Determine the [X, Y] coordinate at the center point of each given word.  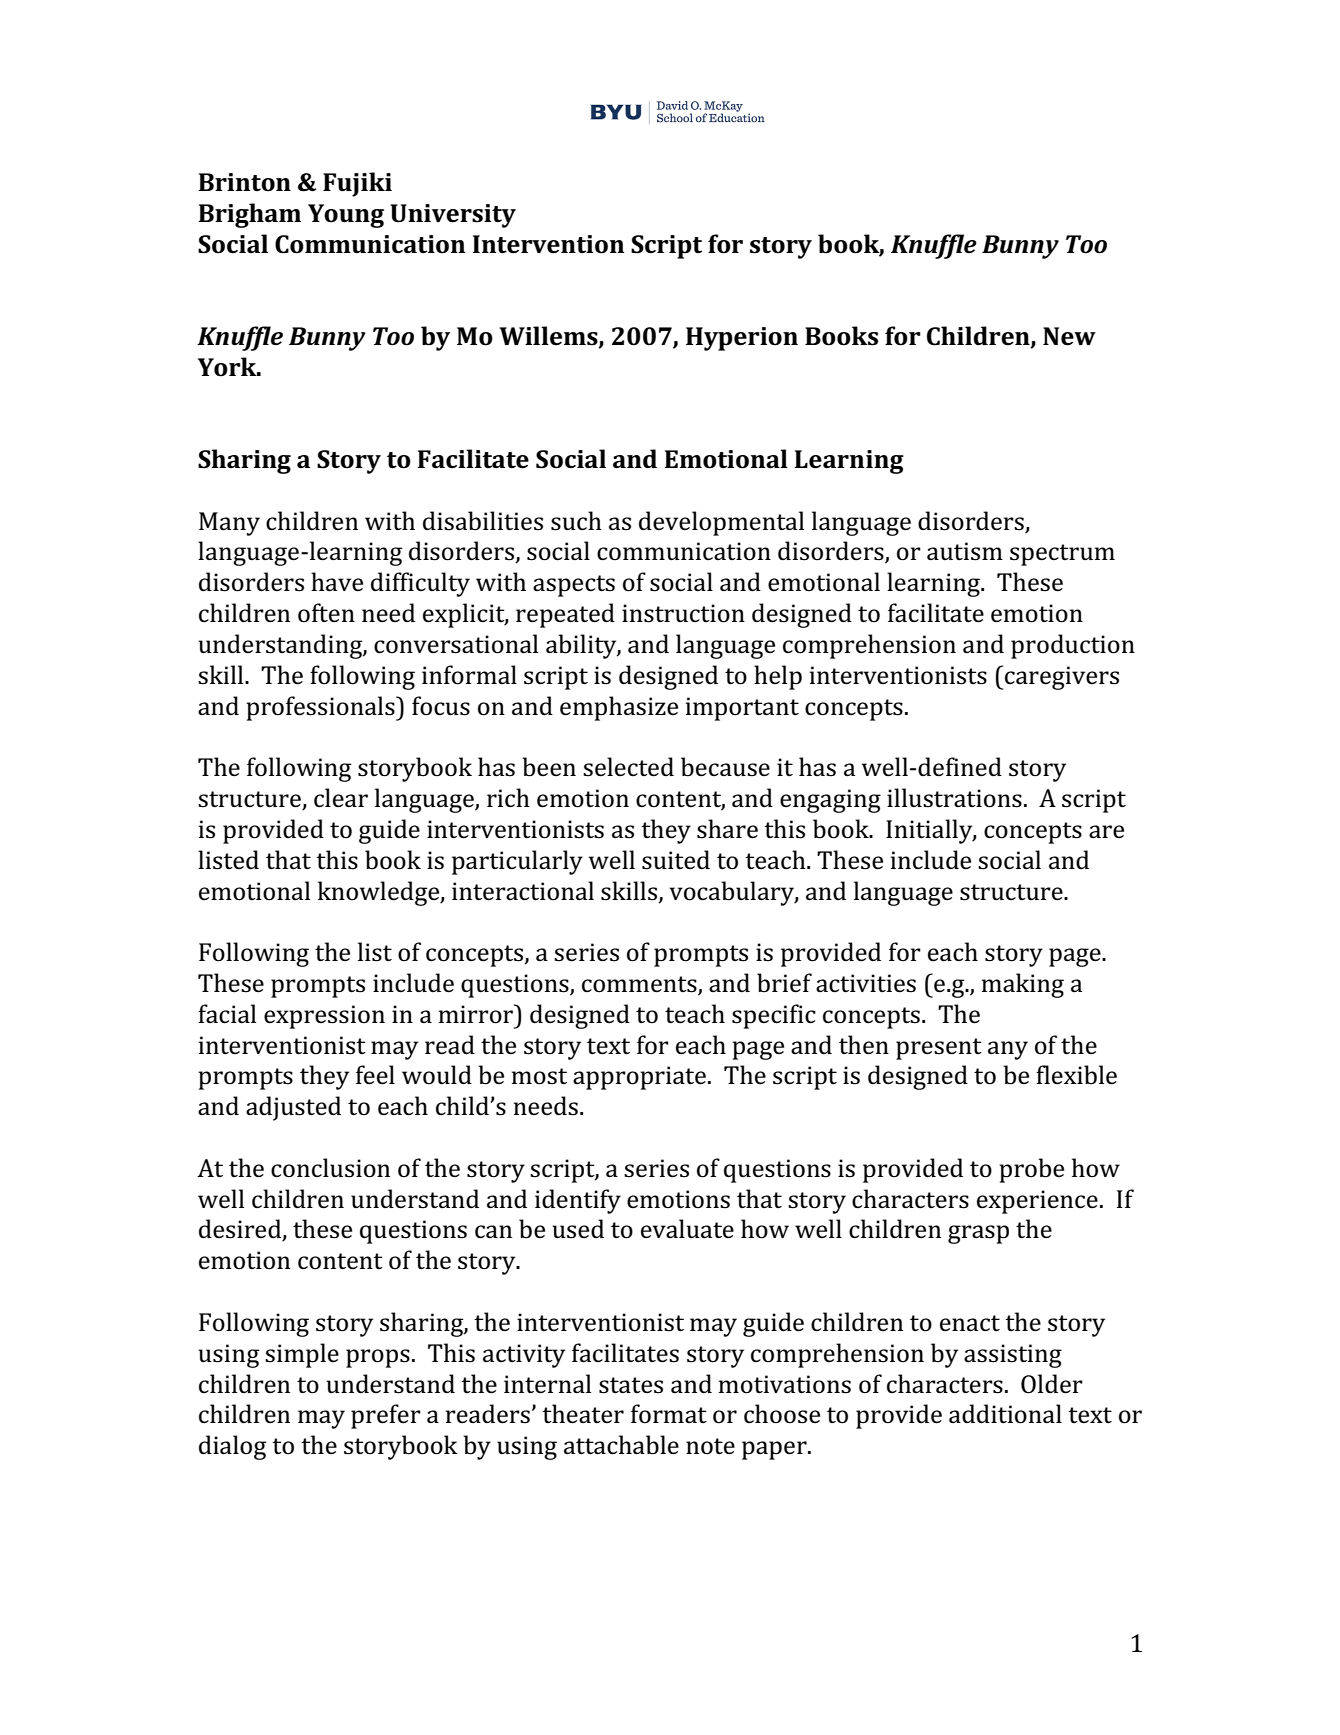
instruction [683, 613]
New [1069, 336]
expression [324, 1017]
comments [640, 985]
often [326, 613]
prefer [386, 1416]
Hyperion [742, 339]
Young [346, 216]
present [939, 1049]
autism [965, 551]
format [669, 1414]
